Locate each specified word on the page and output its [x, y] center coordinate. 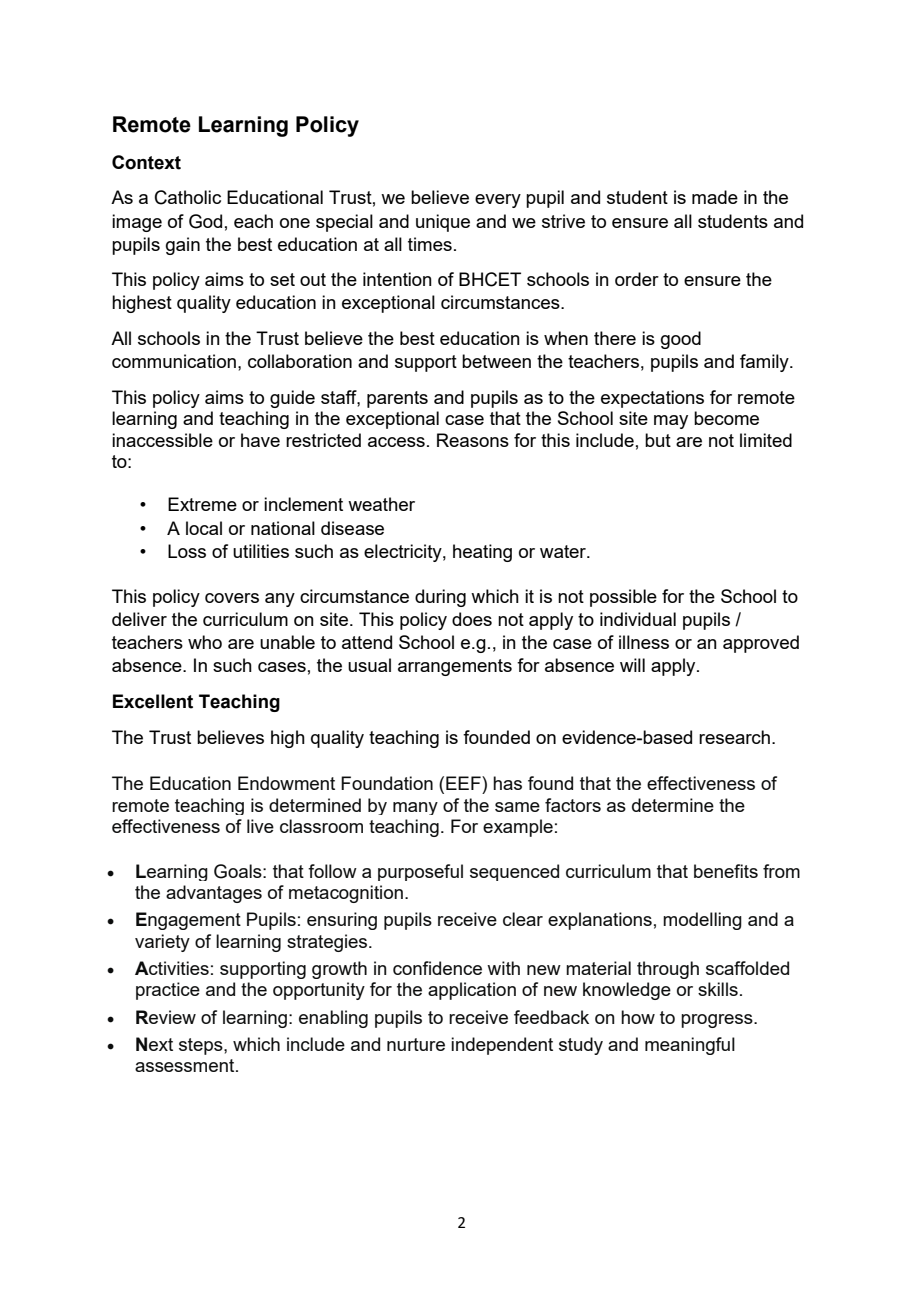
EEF [464, 783]
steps [202, 1046]
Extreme [202, 504]
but [658, 440]
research [734, 737]
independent [502, 1046]
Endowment [286, 783]
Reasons [473, 440]
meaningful [690, 1046]
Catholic [188, 197]
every [498, 201]
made [715, 197]
